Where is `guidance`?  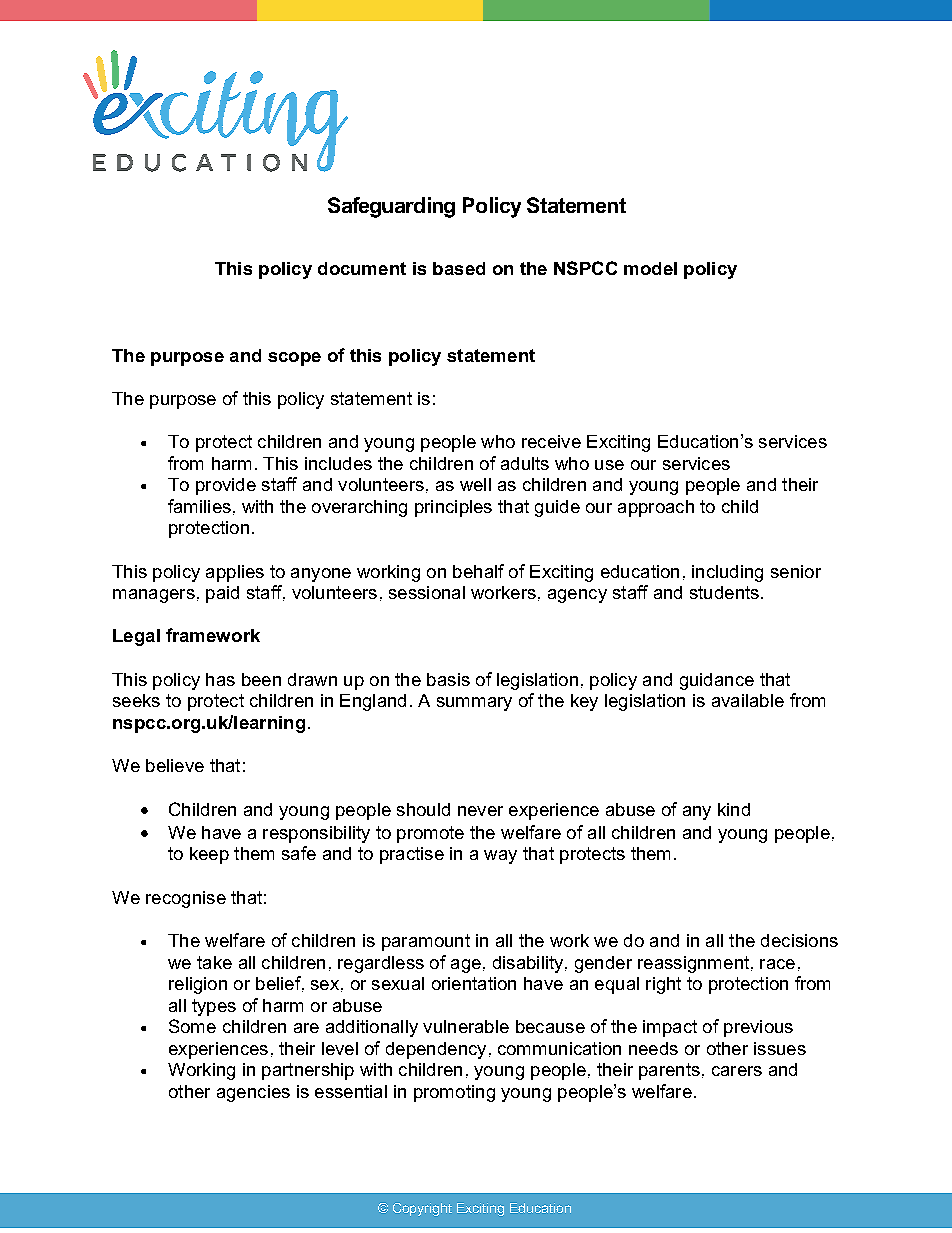 guidance is located at coordinates (717, 681).
